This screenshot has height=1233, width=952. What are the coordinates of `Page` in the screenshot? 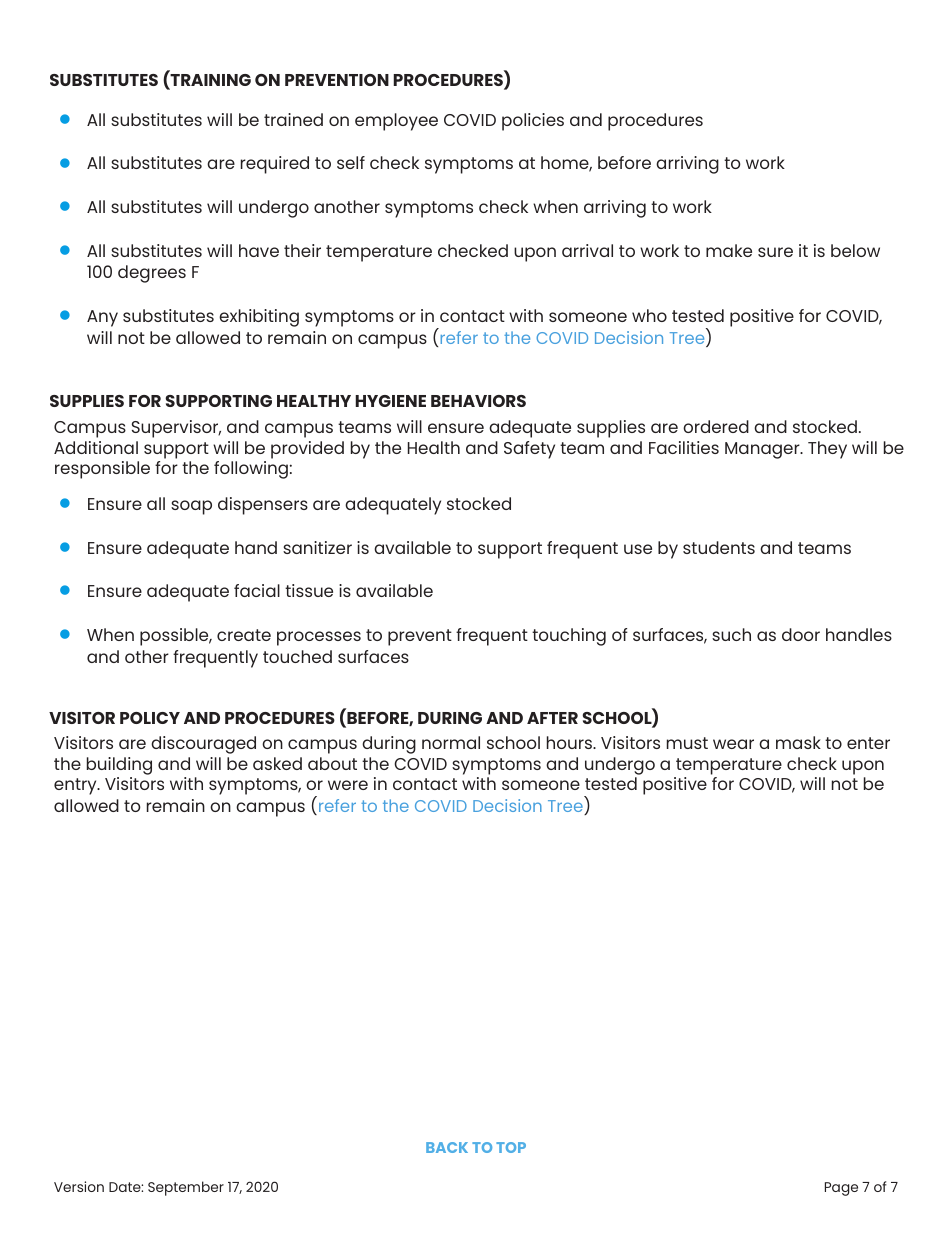 It's located at (841, 1189).
